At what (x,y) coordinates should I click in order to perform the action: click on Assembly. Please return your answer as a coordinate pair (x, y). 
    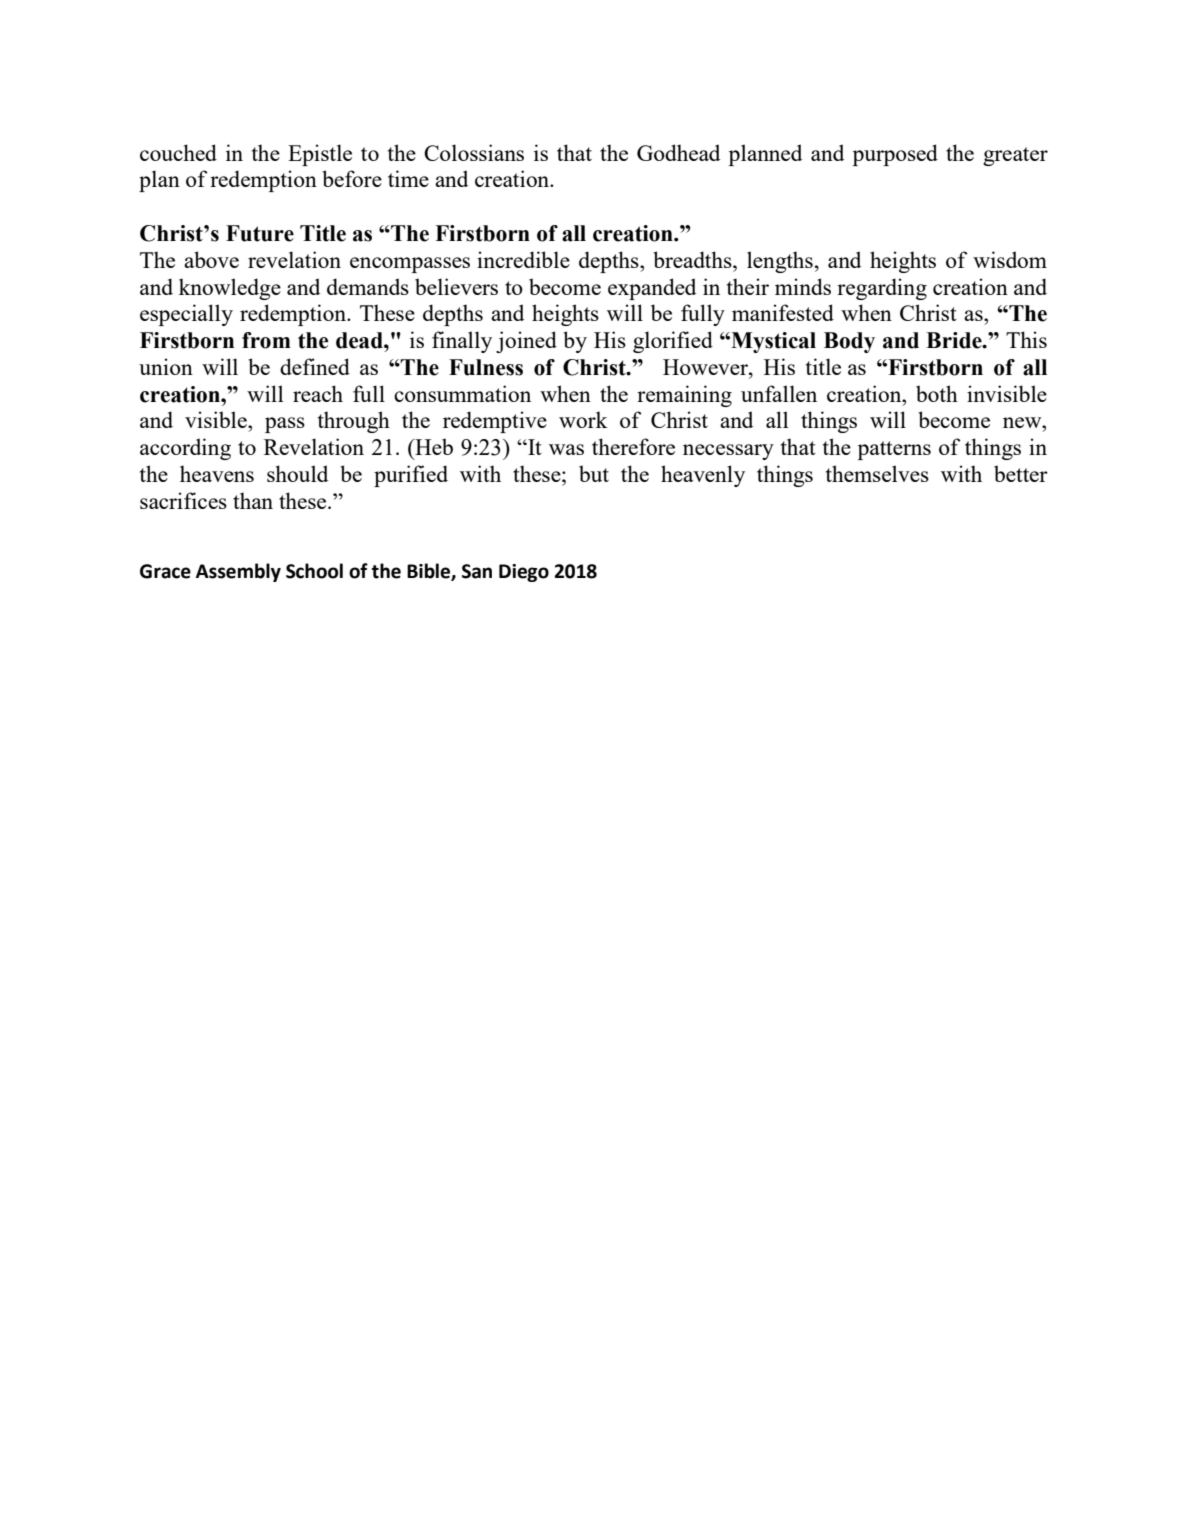
    Looking at the image, I should click on (238, 572).
